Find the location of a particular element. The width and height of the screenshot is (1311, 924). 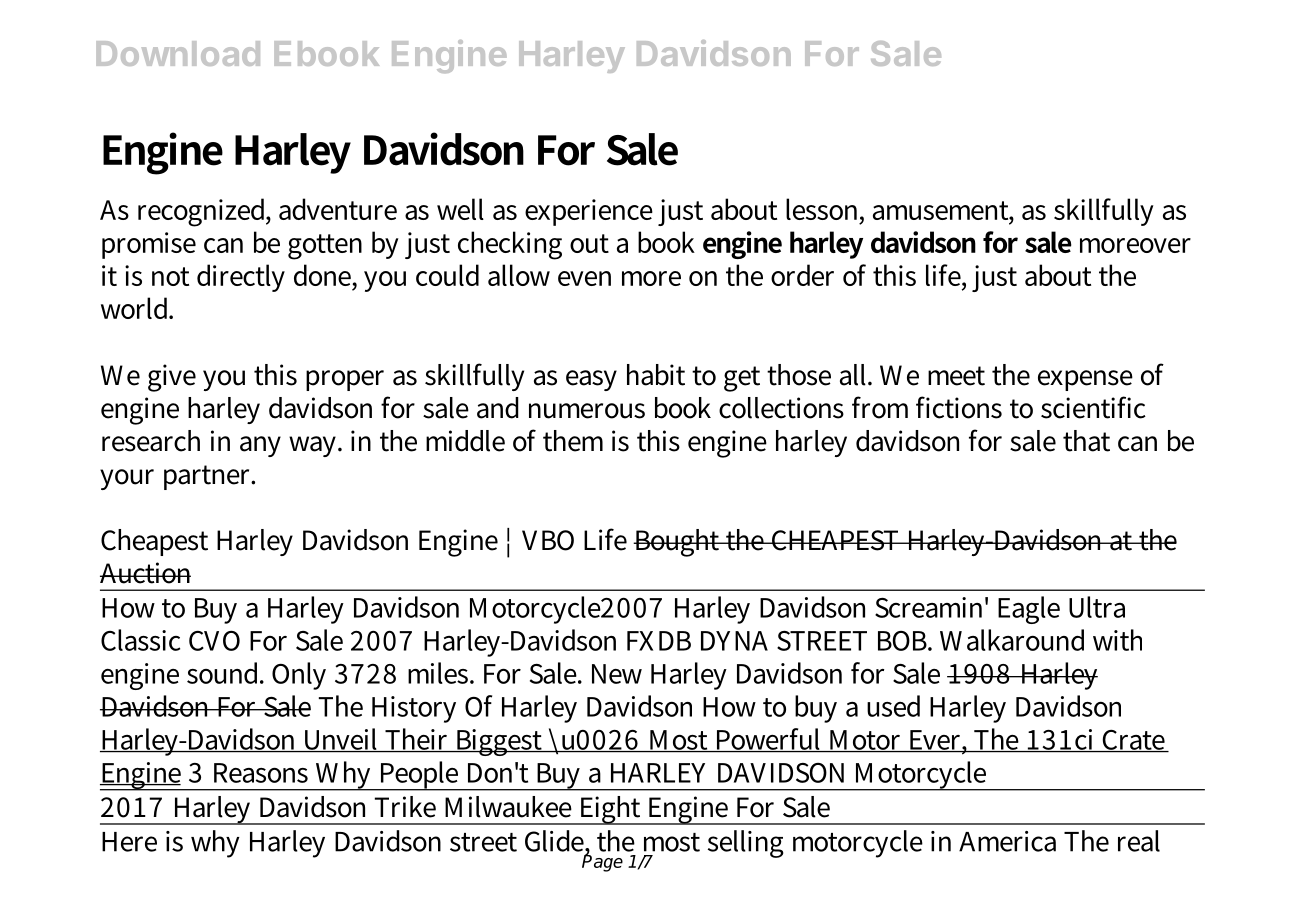

any is located at coordinates (260, 446).
